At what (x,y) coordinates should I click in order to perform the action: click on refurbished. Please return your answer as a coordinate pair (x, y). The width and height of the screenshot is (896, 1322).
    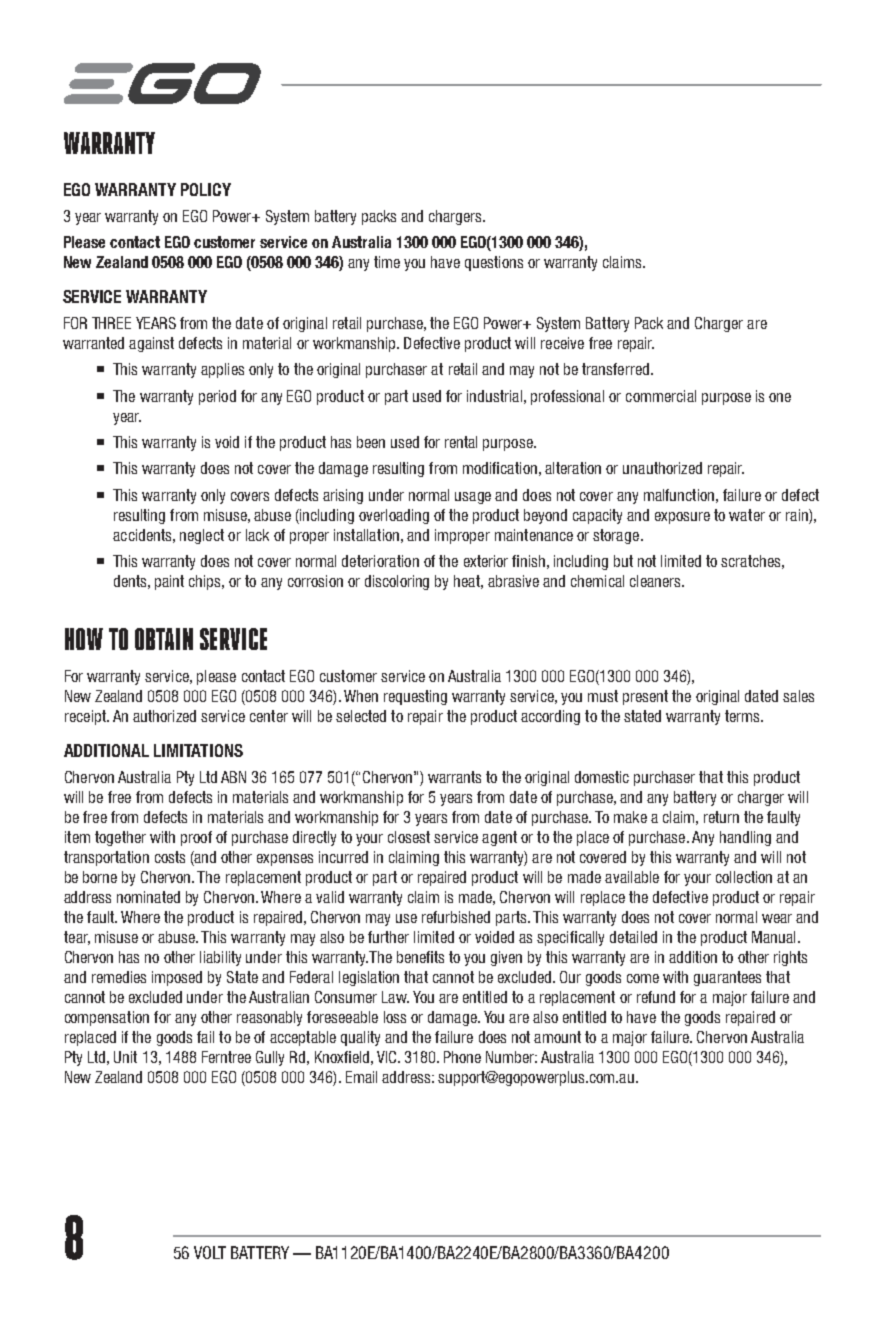
    Looking at the image, I should click on (456, 917).
